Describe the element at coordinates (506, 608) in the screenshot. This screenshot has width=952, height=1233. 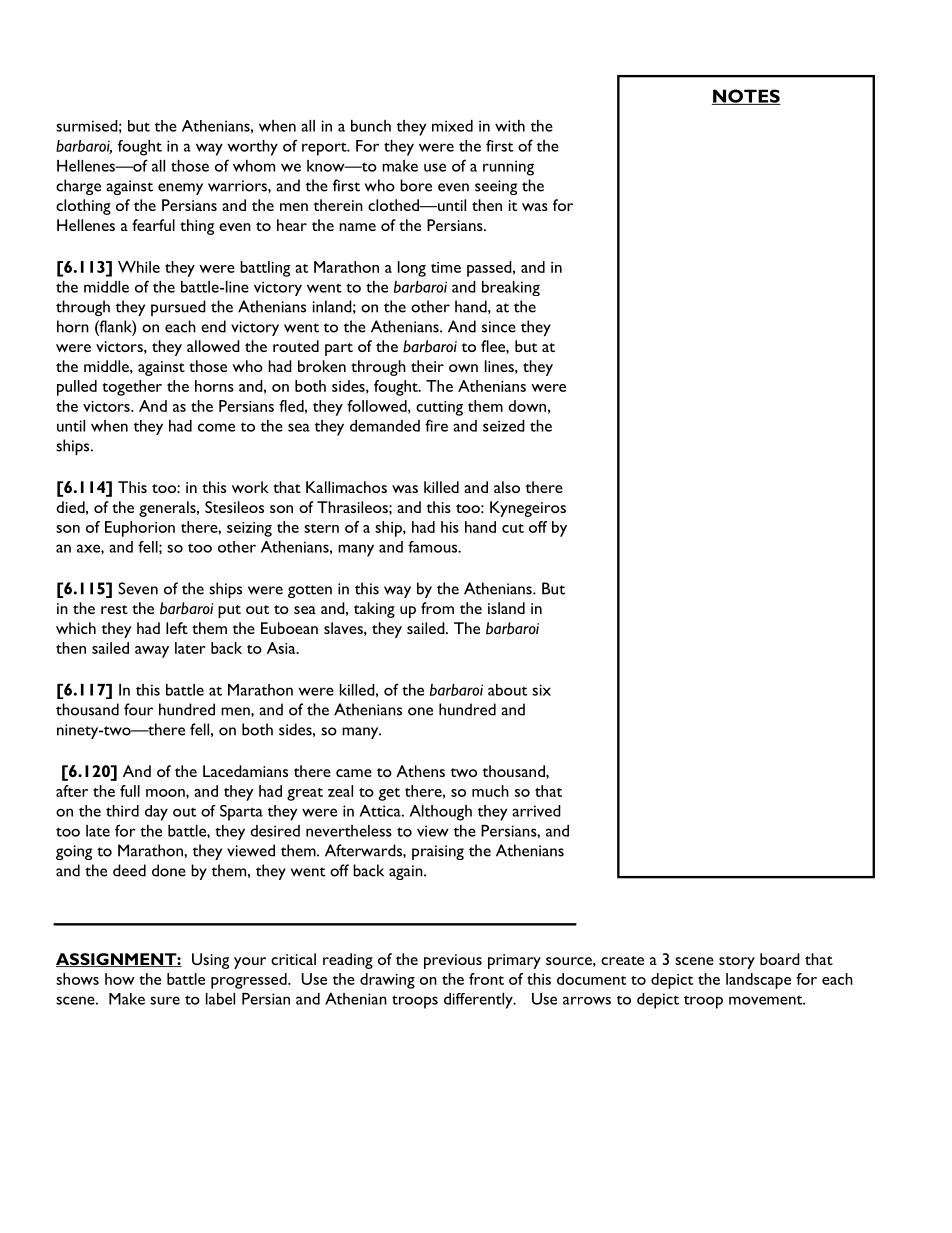
I see `island` at that location.
